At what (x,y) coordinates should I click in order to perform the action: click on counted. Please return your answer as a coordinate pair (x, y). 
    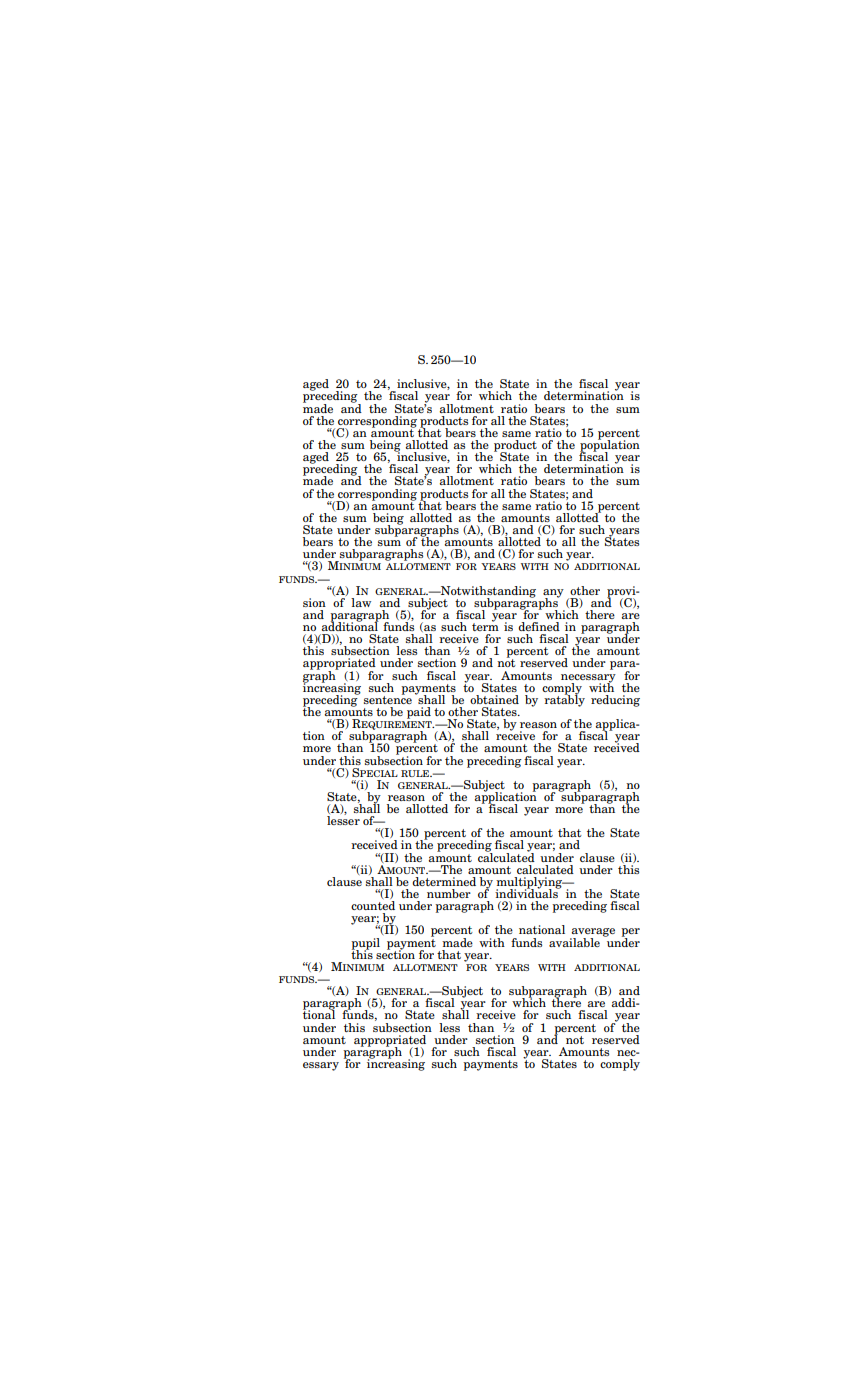
    Looking at the image, I should click on (373, 905).
